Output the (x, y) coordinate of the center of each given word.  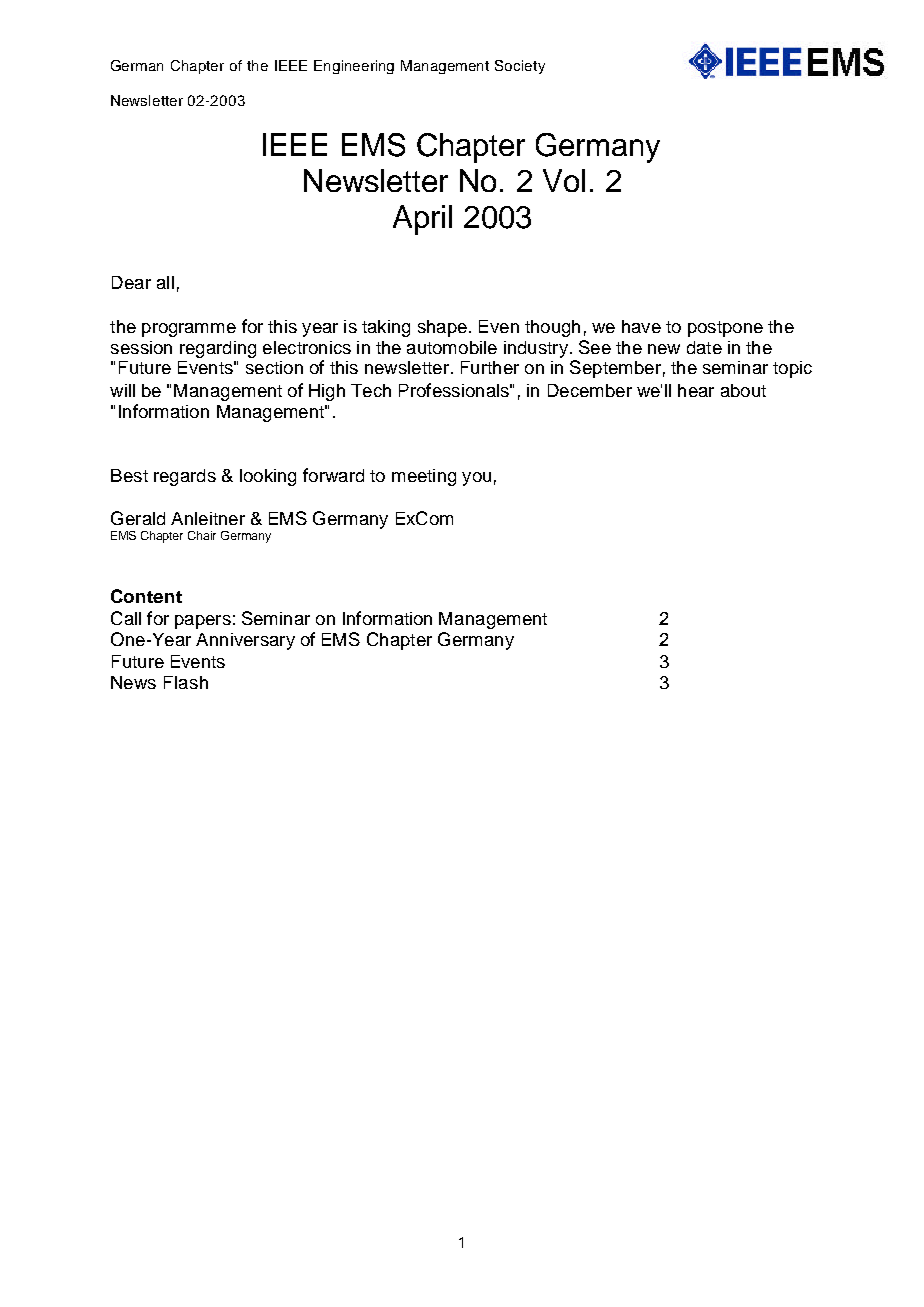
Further (490, 367)
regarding (218, 349)
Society (520, 67)
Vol (564, 180)
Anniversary (245, 641)
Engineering (354, 67)
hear (696, 390)
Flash (186, 682)
